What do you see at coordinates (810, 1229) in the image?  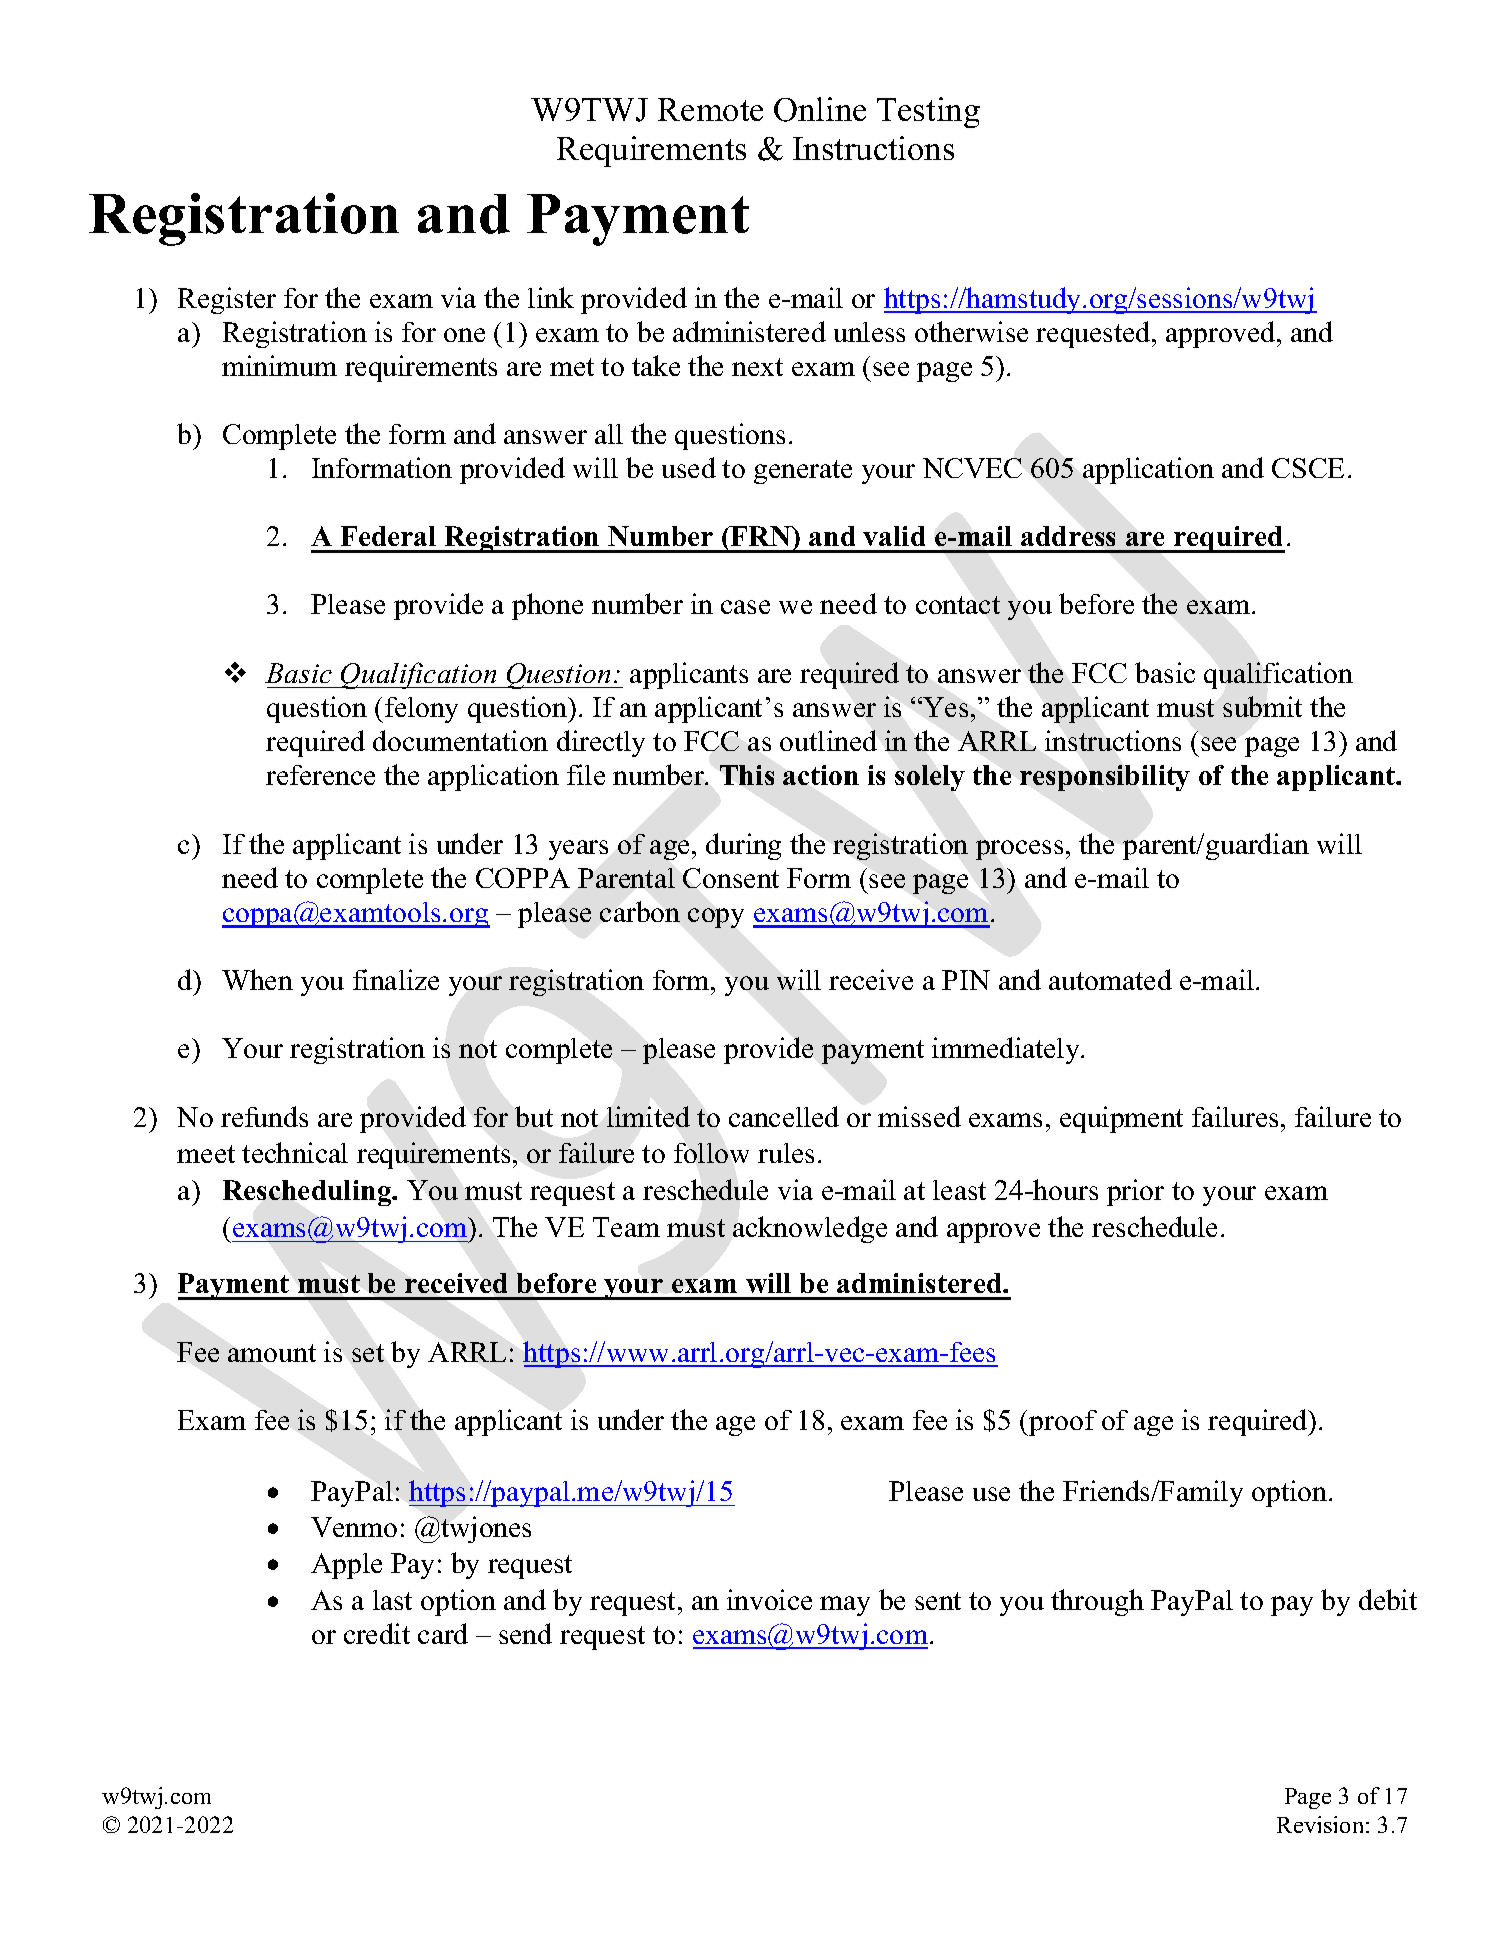 I see `acknowledge` at bounding box center [810, 1229].
